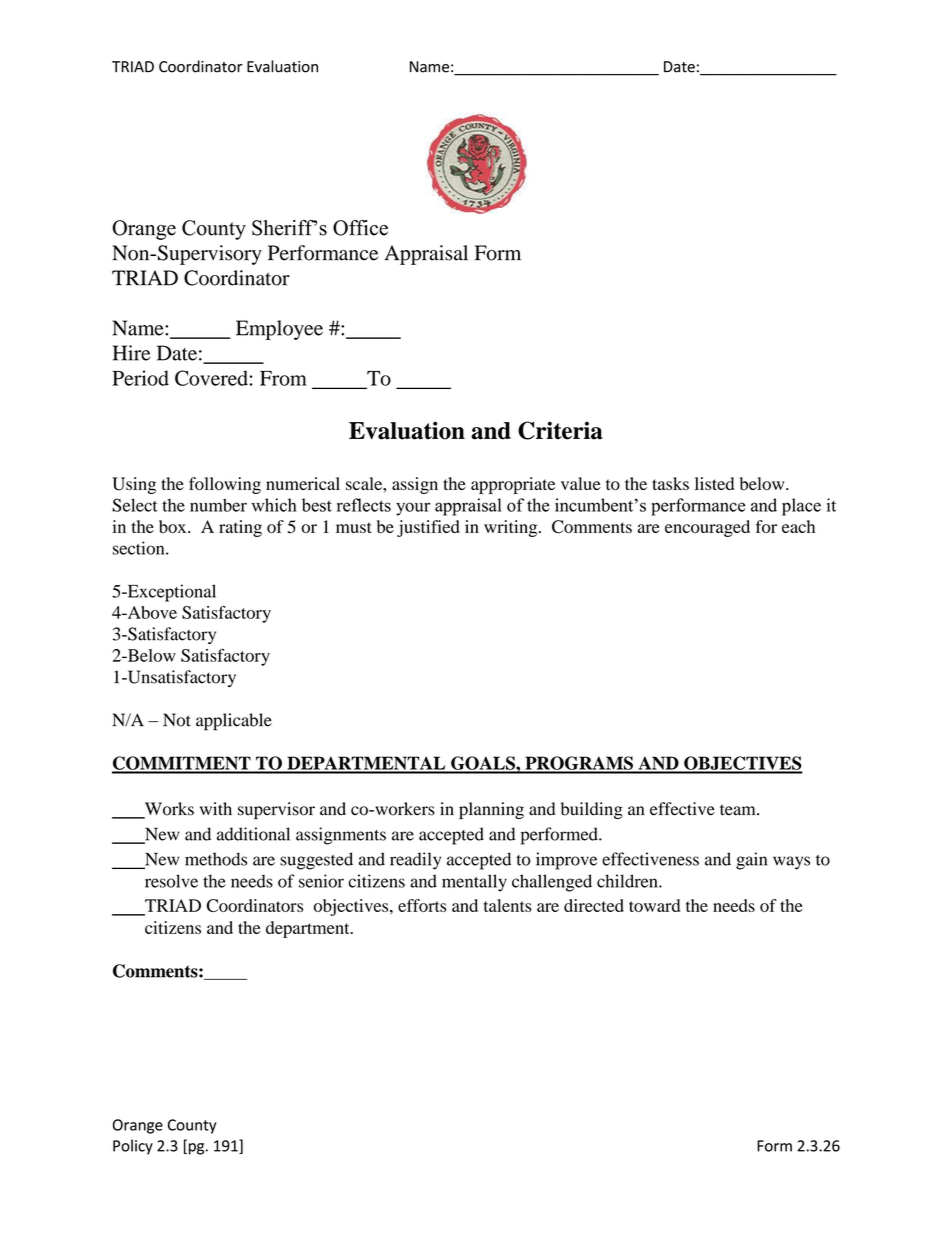  I want to click on Office, so click(360, 228).
